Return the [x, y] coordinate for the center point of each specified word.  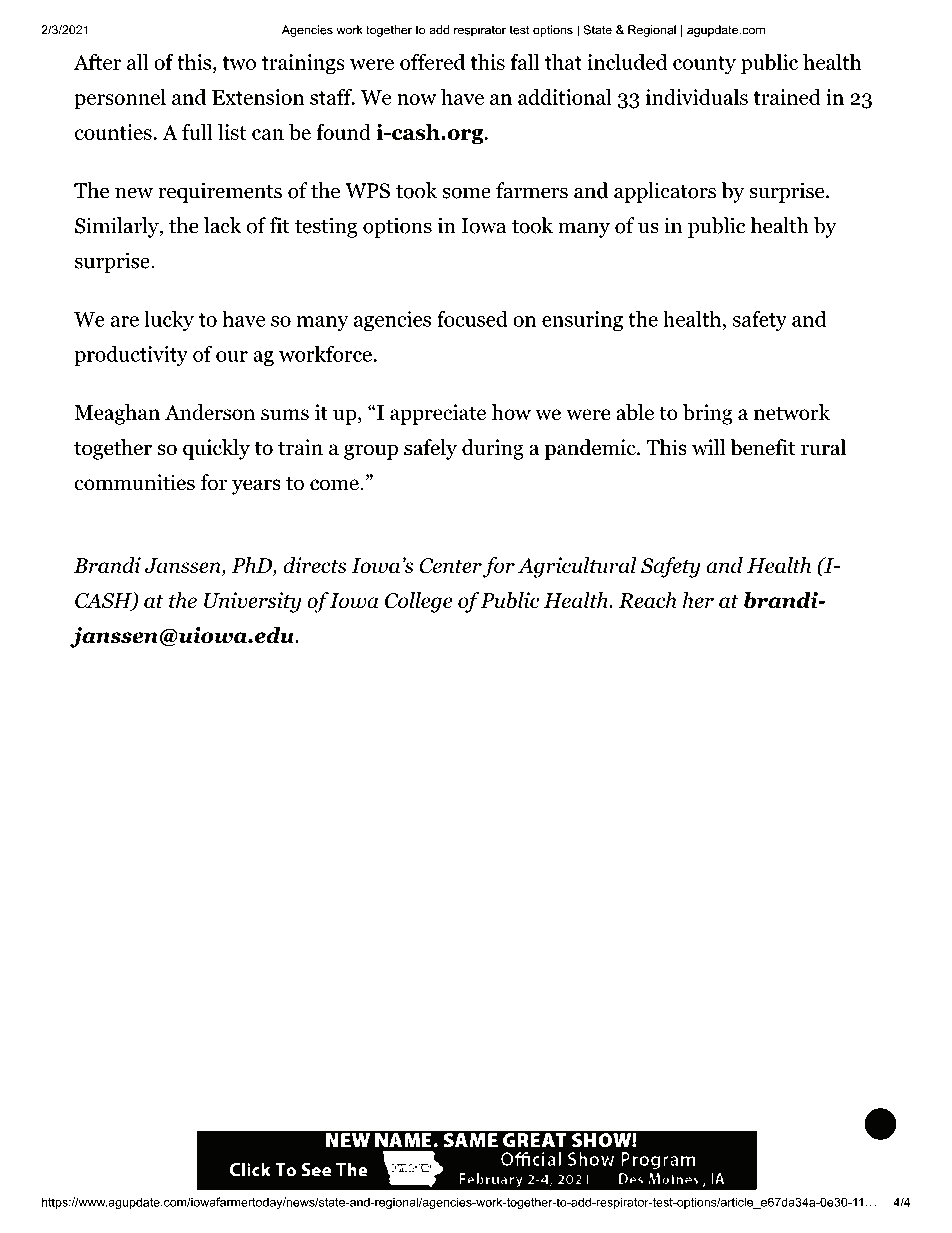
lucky [169, 320]
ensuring [582, 321]
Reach [648, 600]
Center [450, 566]
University [252, 602]
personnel [120, 99]
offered [432, 61]
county [704, 65]
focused [472, 318]
